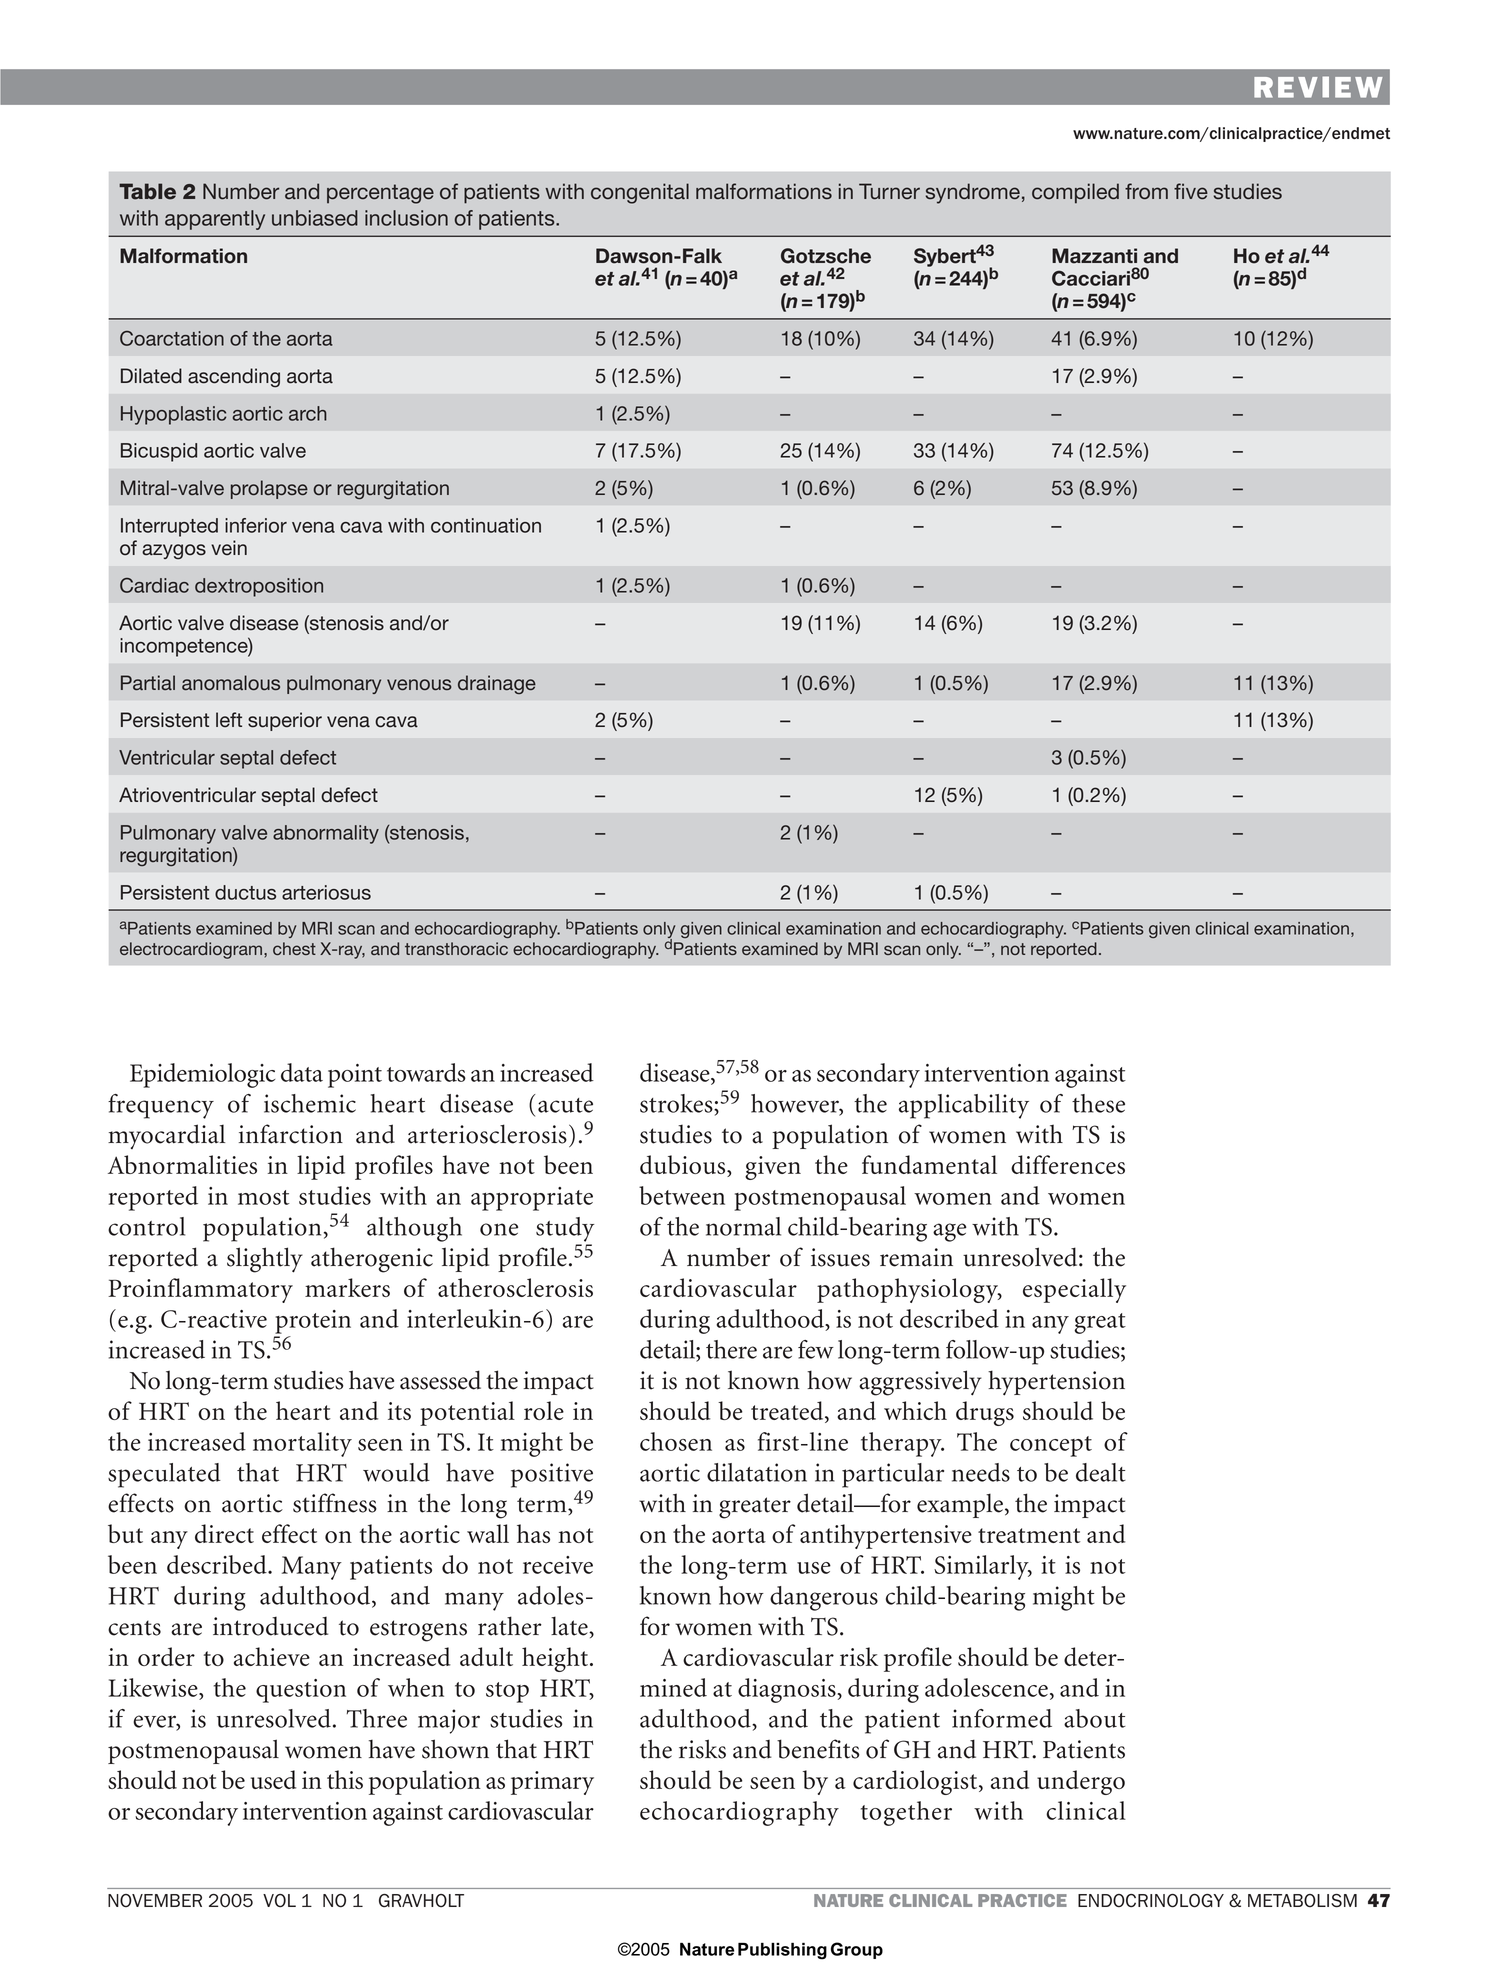 Image resolution: width=1501 pixels, height=1972 pixels. I want to click on prolapse, so click(269, 489).
